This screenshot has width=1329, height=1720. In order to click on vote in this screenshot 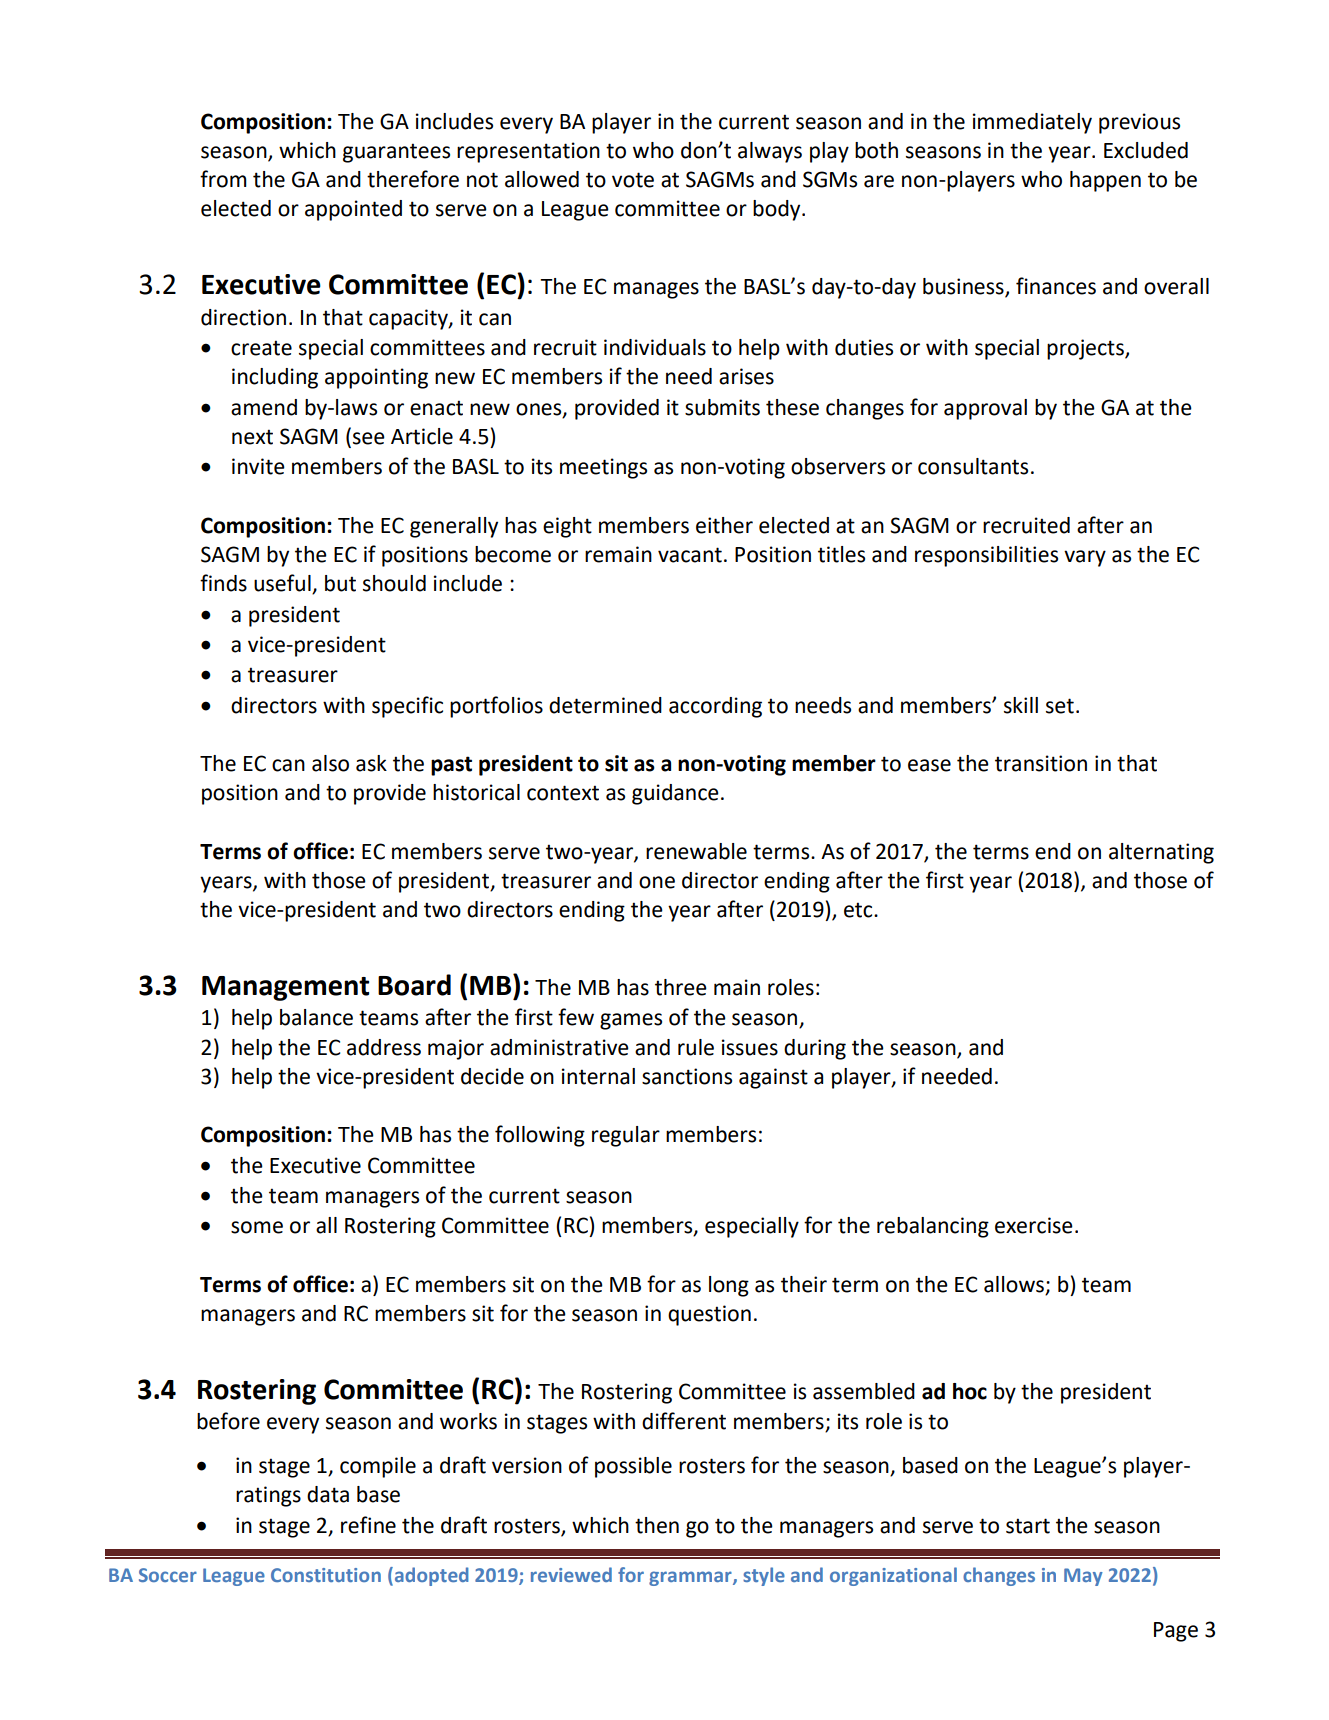, I will do `click(633, 180)`.
